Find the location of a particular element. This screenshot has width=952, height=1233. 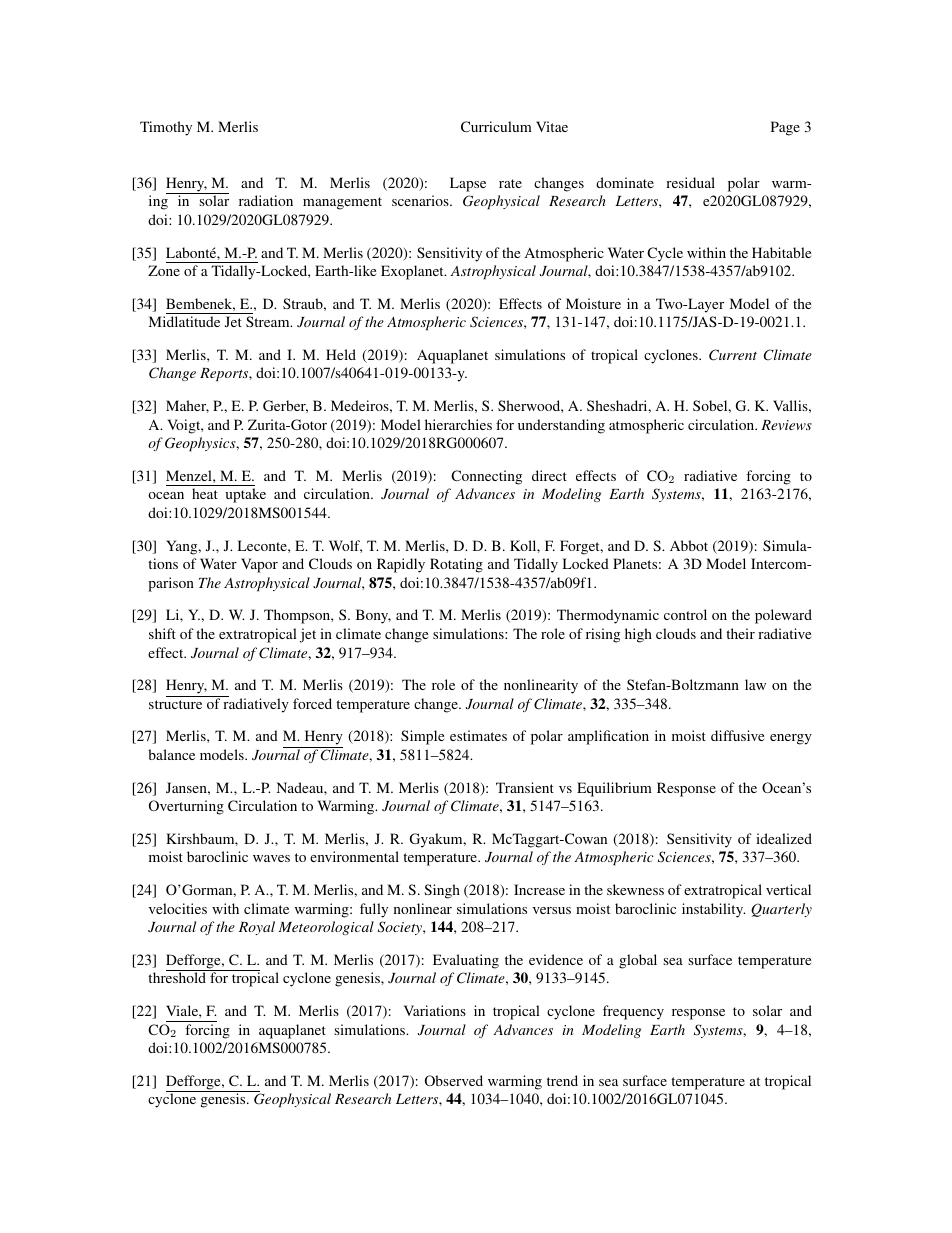

waves is located at coordinates (271, 858).
